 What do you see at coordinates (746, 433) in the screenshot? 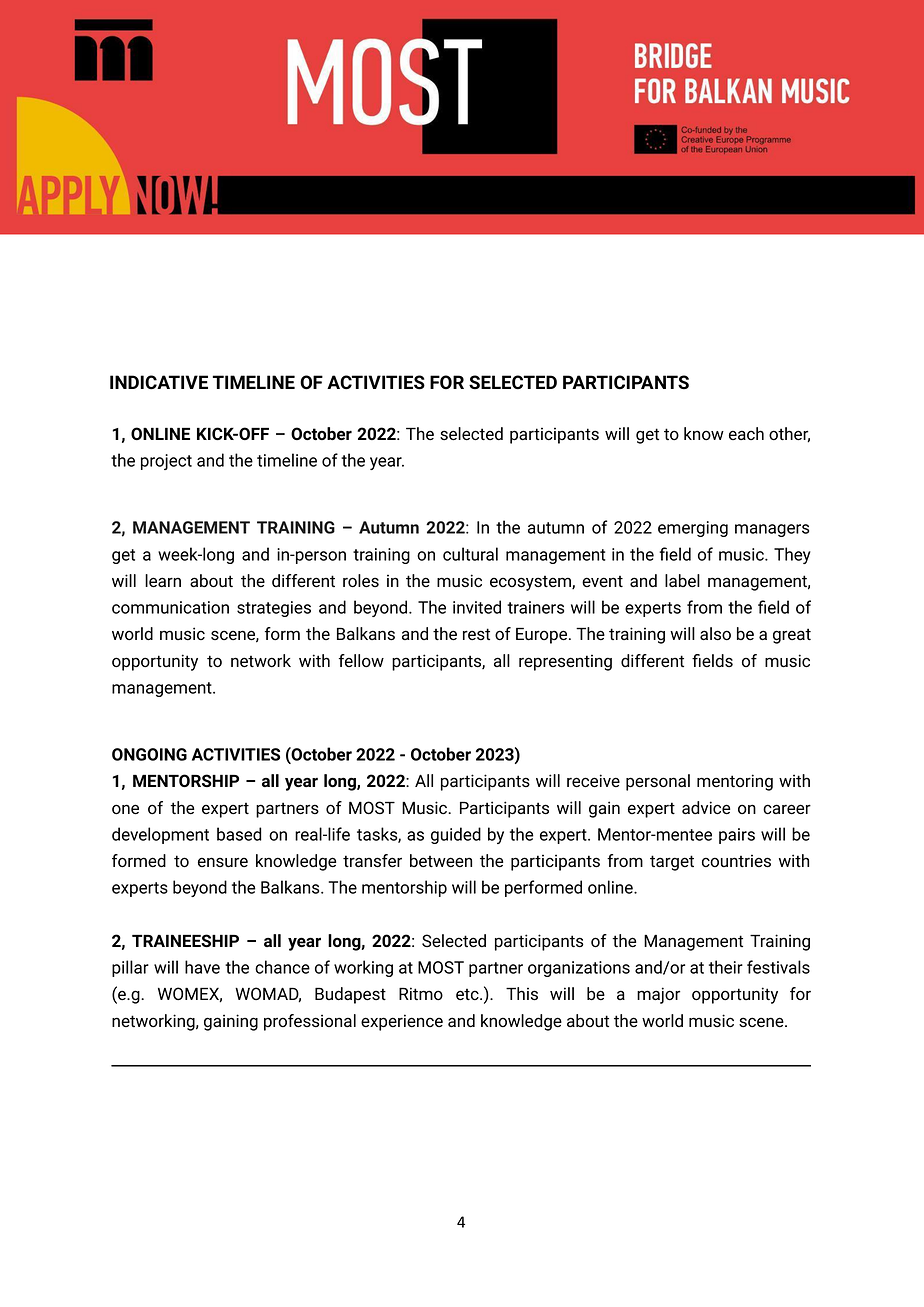
I see `each` at bounding box center [746, 433].
